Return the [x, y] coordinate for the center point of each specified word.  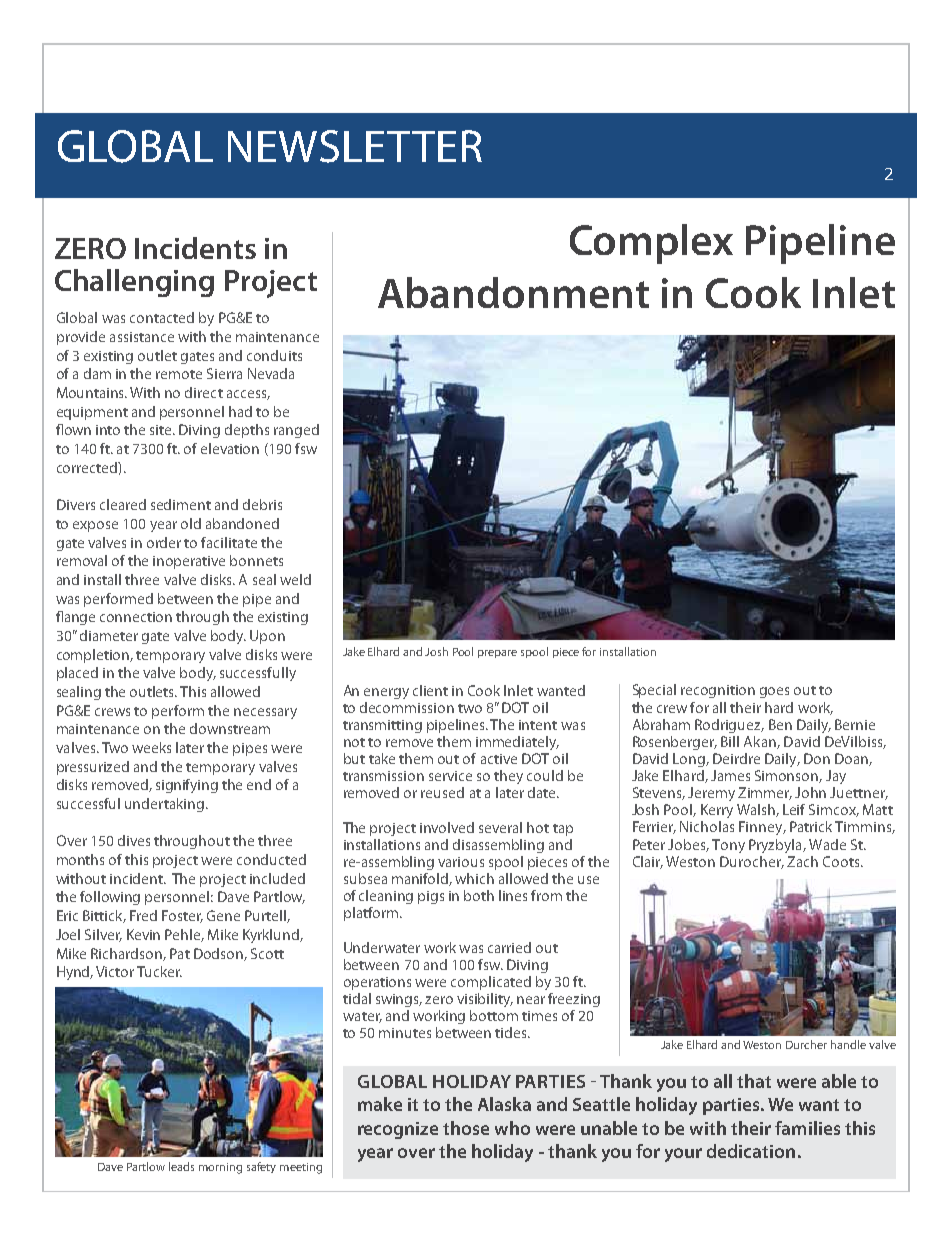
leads [181, 1166]
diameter [109, 635]
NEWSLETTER [355, 146]
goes [774, 692]
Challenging [134, 283]
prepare [497, 654]
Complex [651, 244]
